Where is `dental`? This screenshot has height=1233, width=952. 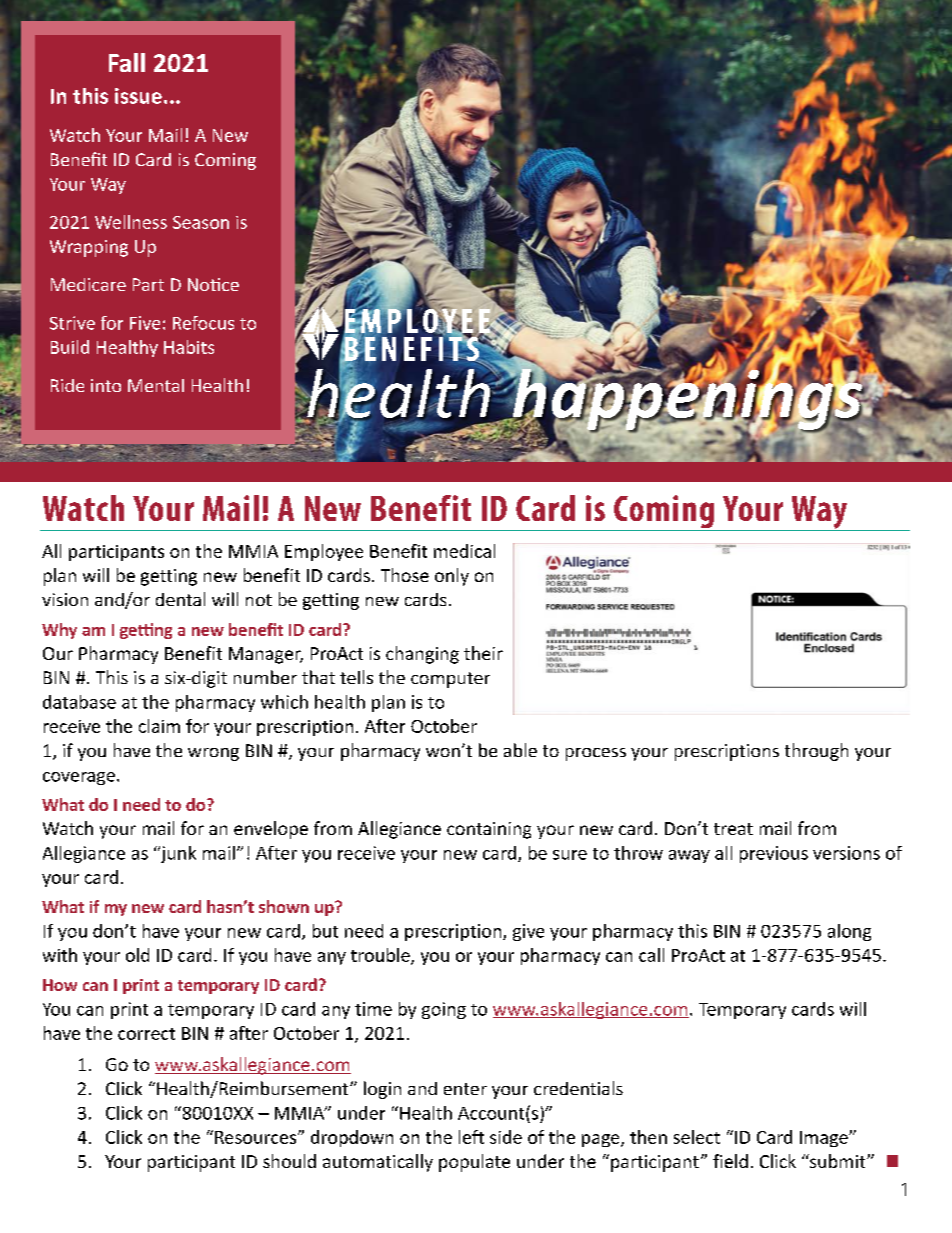
dental is located at coordinates (180, 599).
